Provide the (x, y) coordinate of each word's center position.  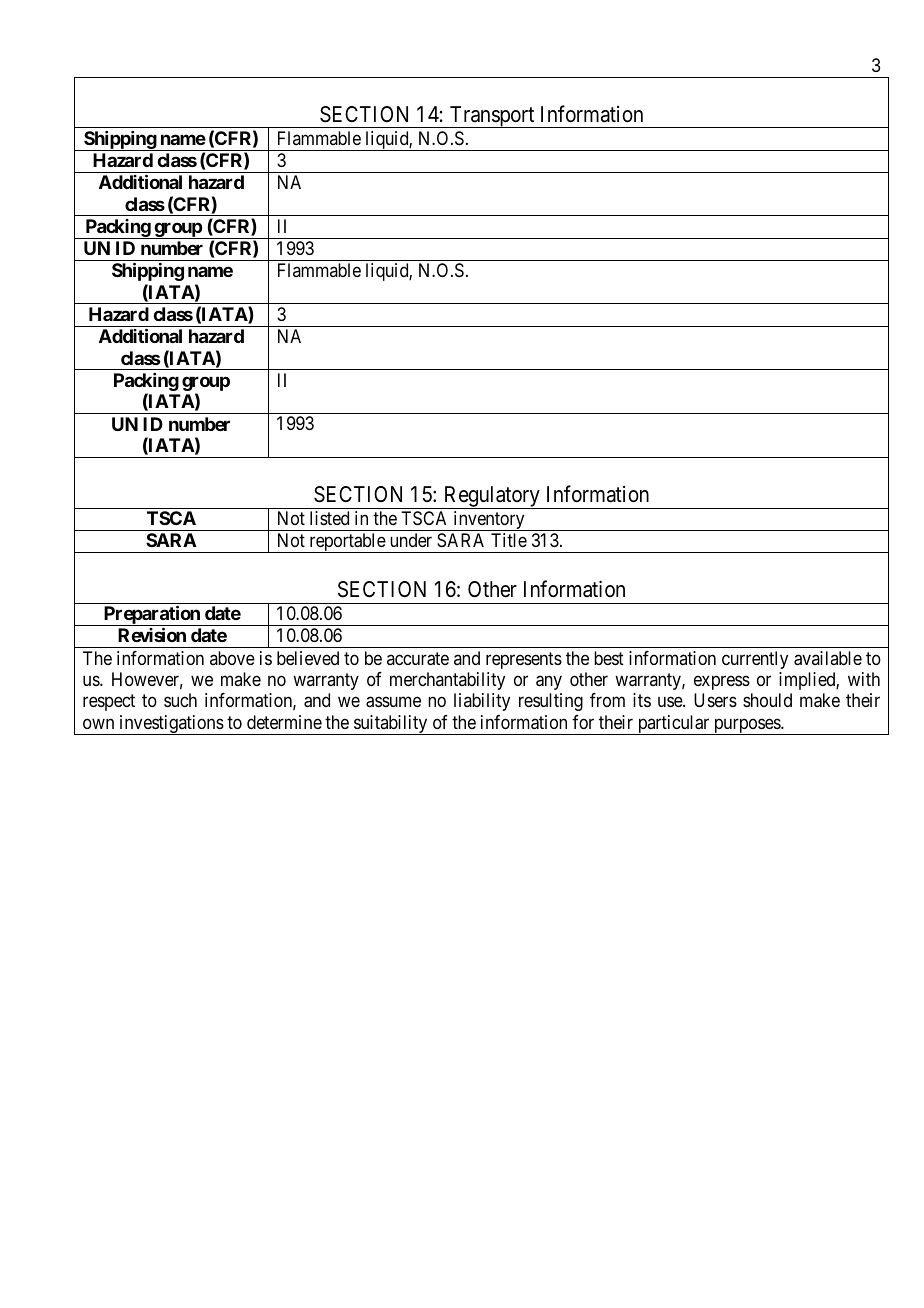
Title (509, 540)
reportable (347, 543)
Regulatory (492, 497)
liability (482, 702)
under (411, 540)
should (767, 700)
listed (329, 518)
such (180, 700)
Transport (492, 117)
